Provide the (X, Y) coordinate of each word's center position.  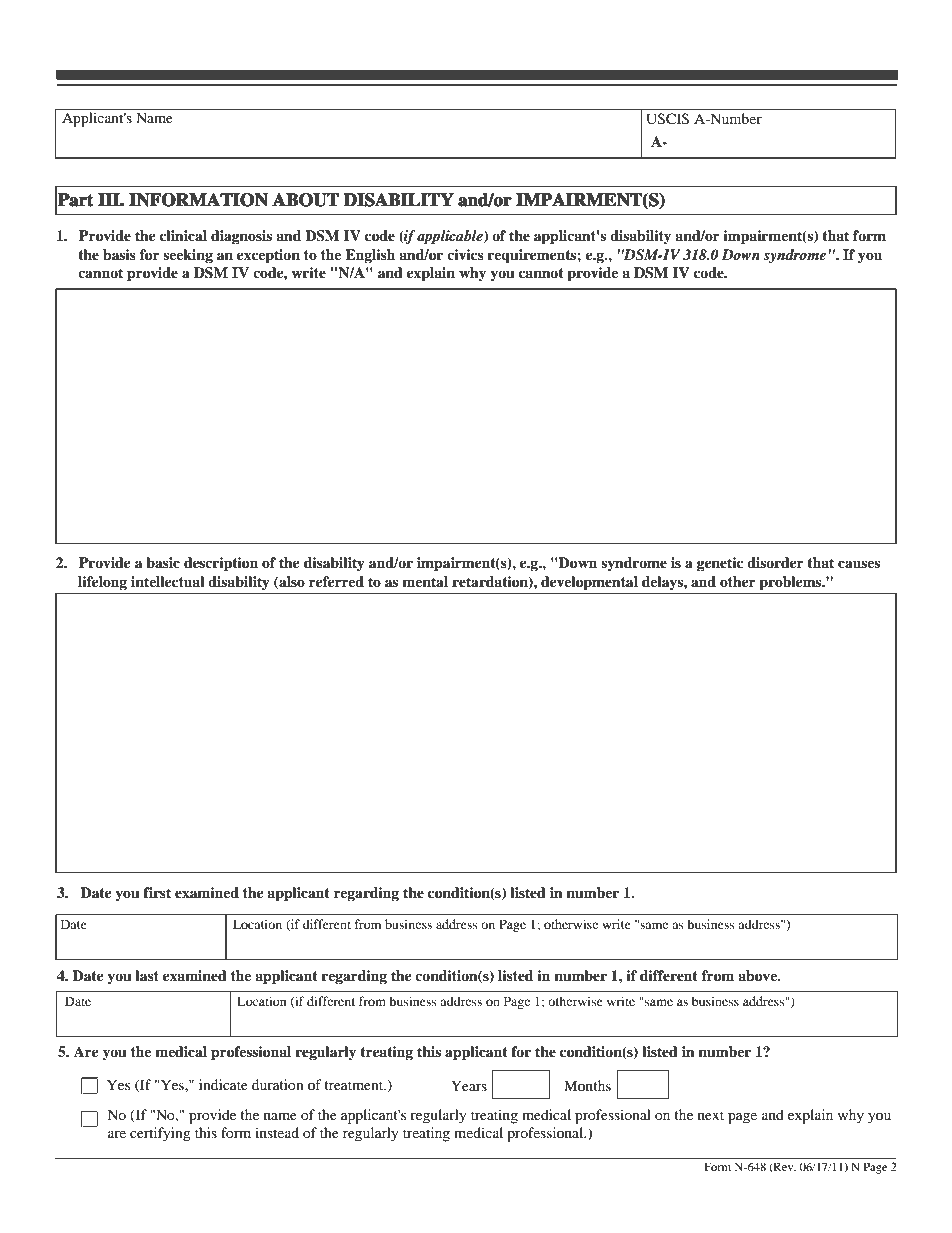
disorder (775, 562)
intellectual (168, 581)
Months (587, 1085)
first (157, 892)
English (370, 256)
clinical (183, 235)
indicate (223, 1084)
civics (465, 254)
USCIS (668, 118)
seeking (188, 256)
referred (336, 581)
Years (469, 1085)
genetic (720, 564)
